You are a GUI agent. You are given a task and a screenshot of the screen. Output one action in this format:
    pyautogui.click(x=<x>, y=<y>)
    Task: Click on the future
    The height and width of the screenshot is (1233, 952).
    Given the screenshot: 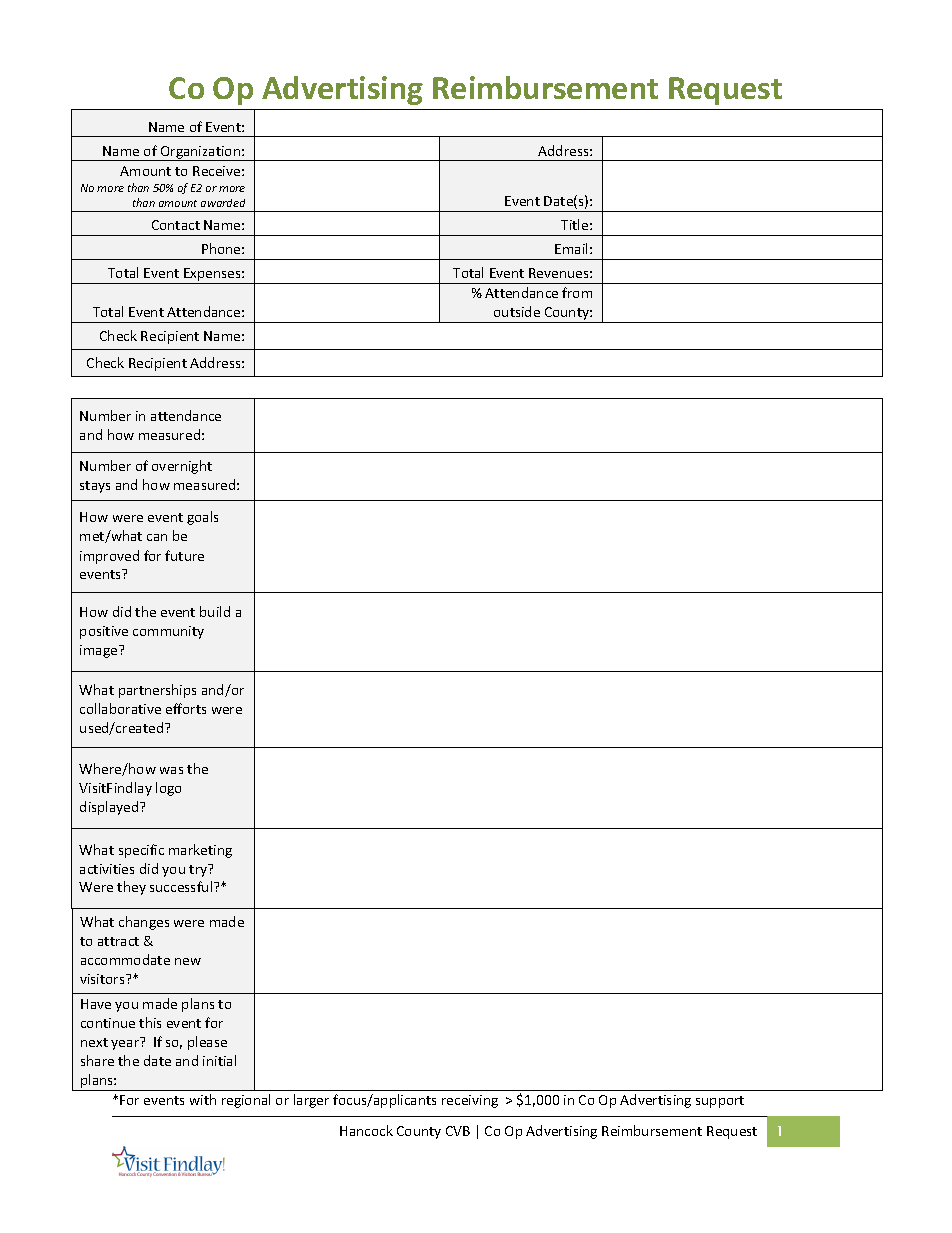 What is the action you would take?
    pyautogui.click(x=184, y=555)
